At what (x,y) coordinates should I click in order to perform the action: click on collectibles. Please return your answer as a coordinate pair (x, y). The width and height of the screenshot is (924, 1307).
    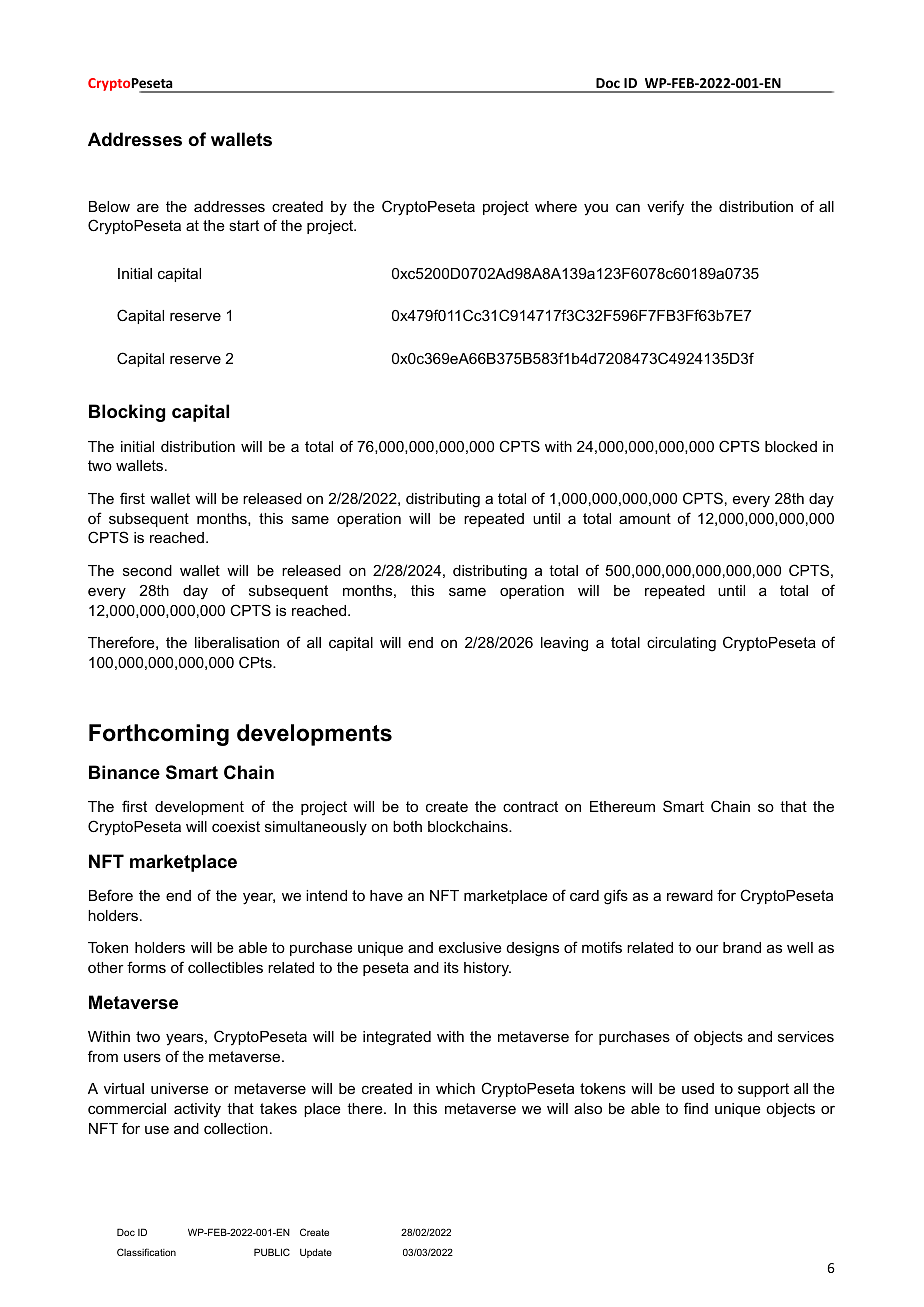
    Looking at the image, I should click on (225, 967).
